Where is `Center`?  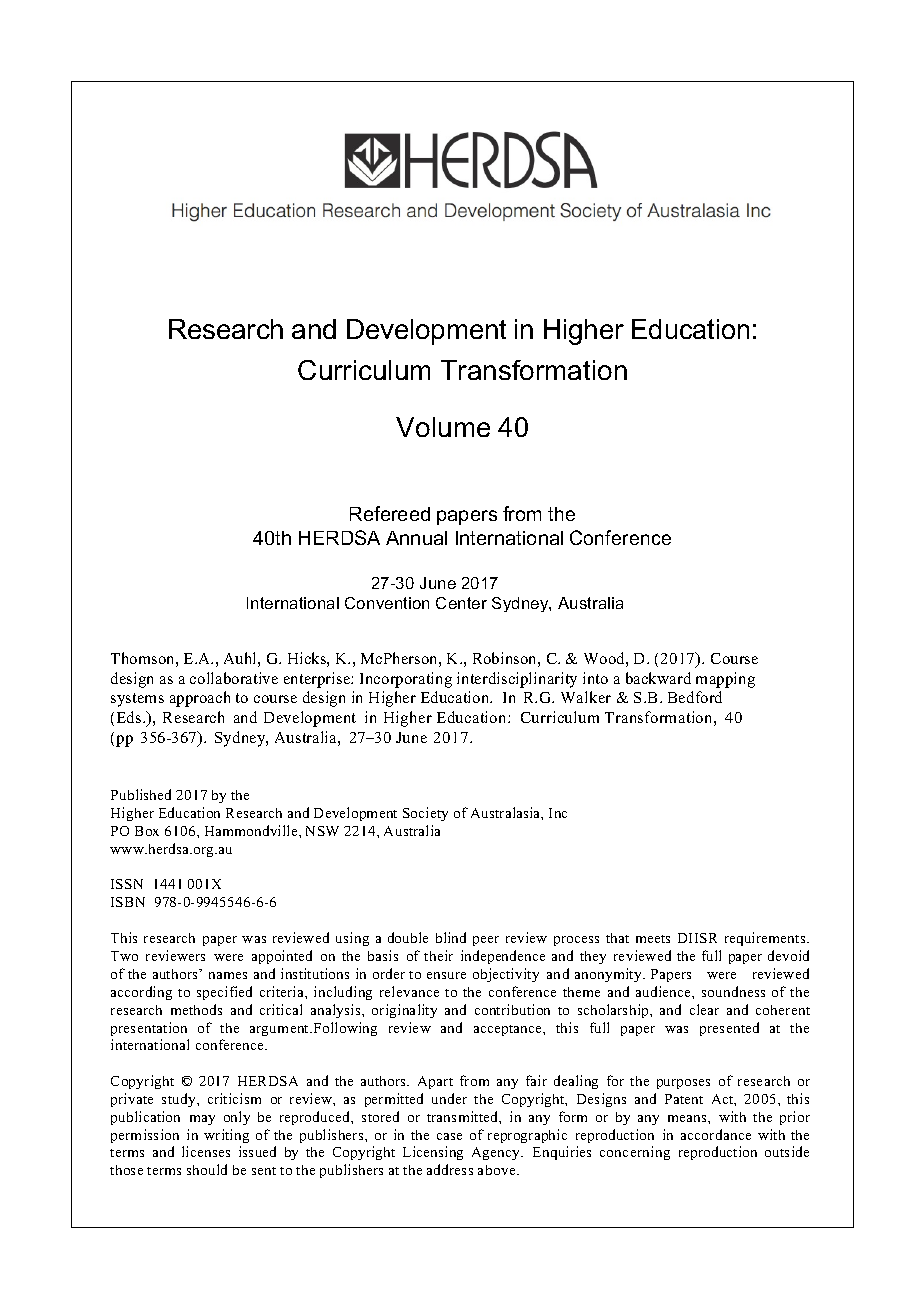
Center is located at coordinates (461, 603).
